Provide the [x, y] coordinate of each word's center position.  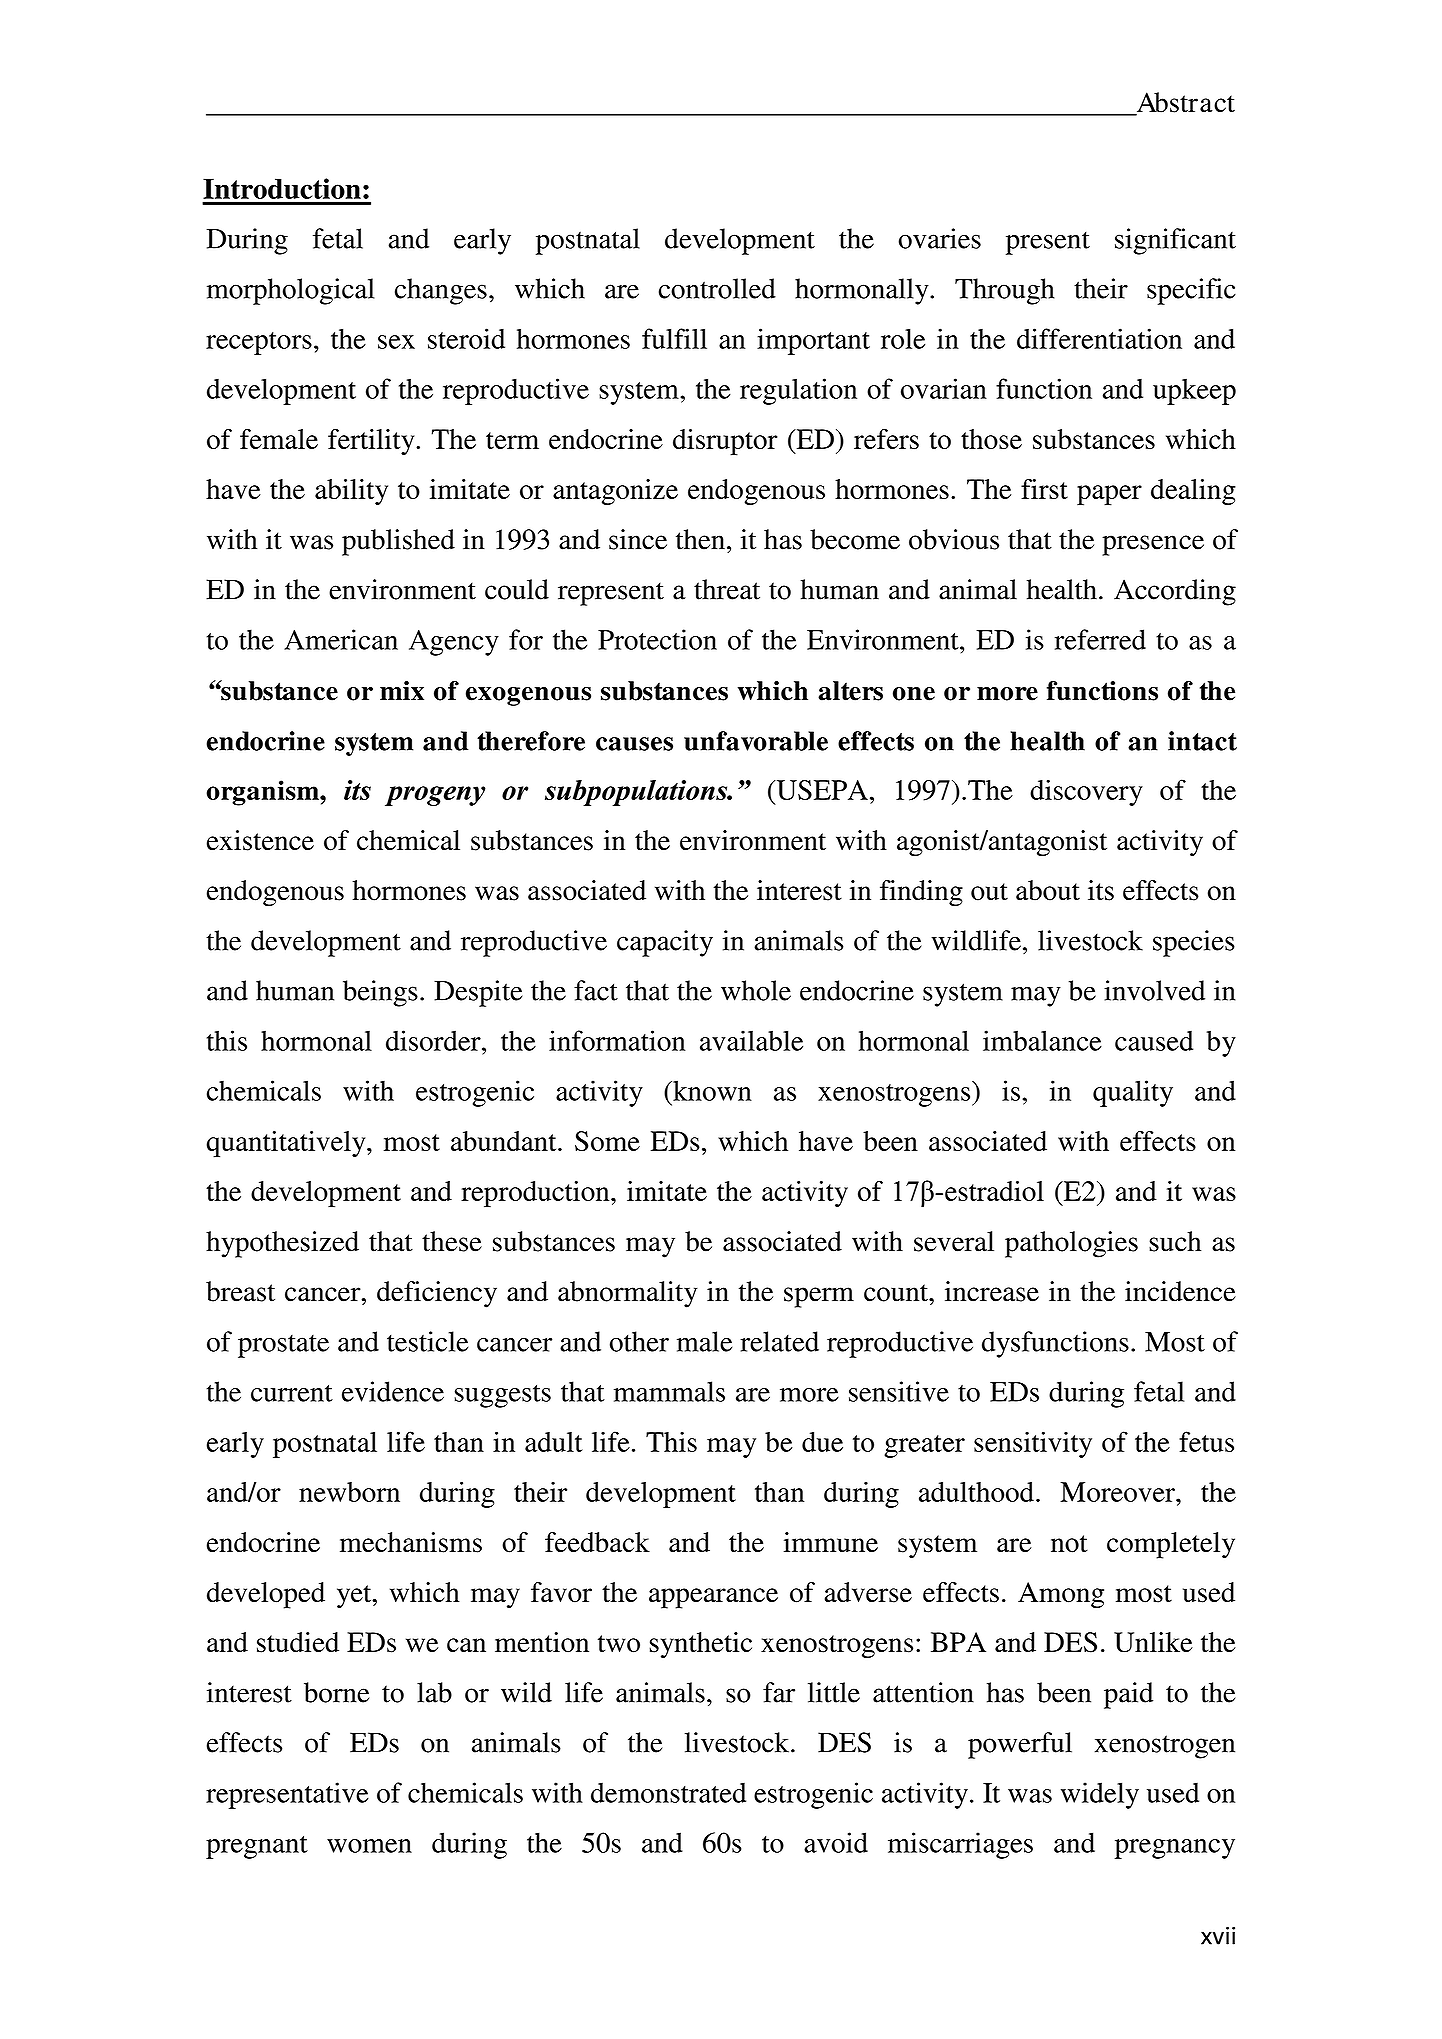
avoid [836, 1842]
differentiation [1099, 338]
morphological [290, 291]
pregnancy [1175, 1849]
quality [1133, 1093]
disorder [434, 1040]
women [369, 1846]
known [711, 1090]
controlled [717, 288]
